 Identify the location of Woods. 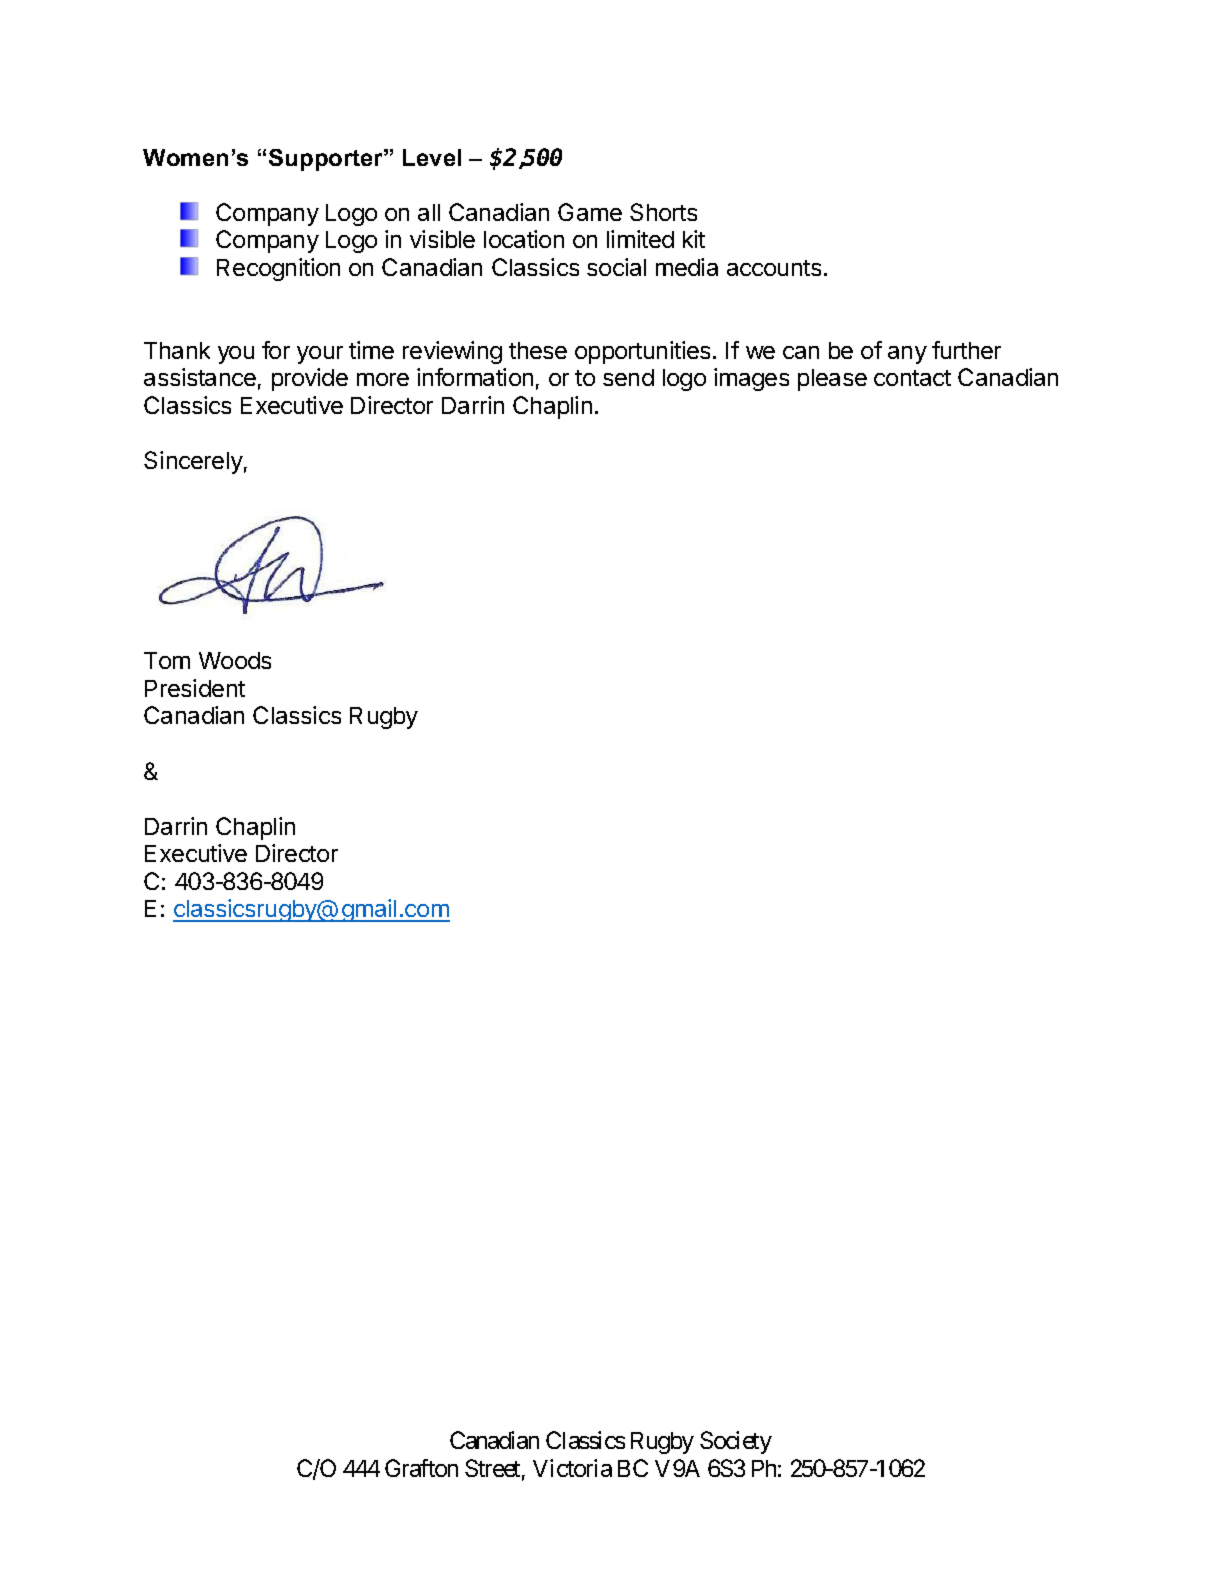
(235, 660).
